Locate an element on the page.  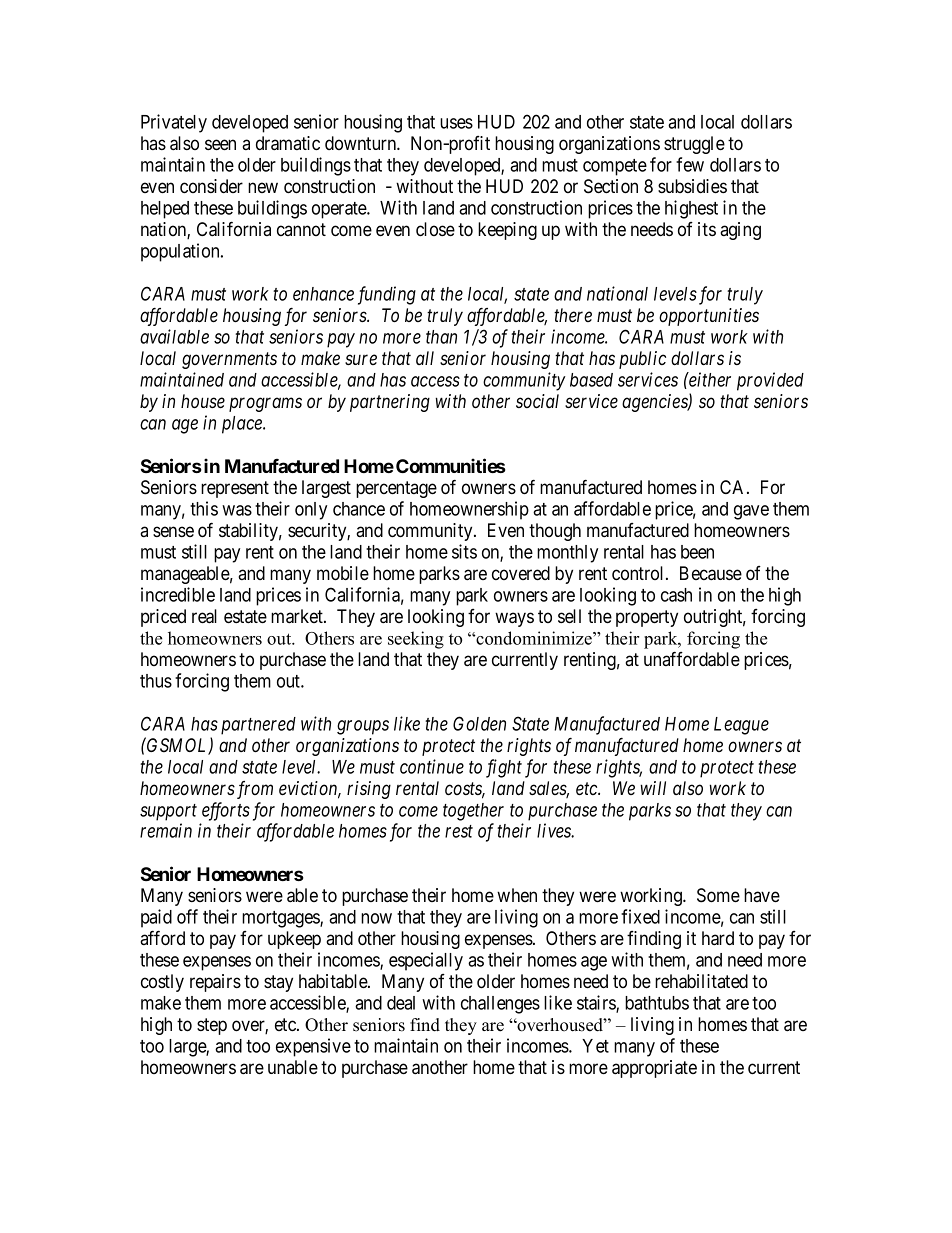
seen is located at coordinates (220, 144).
